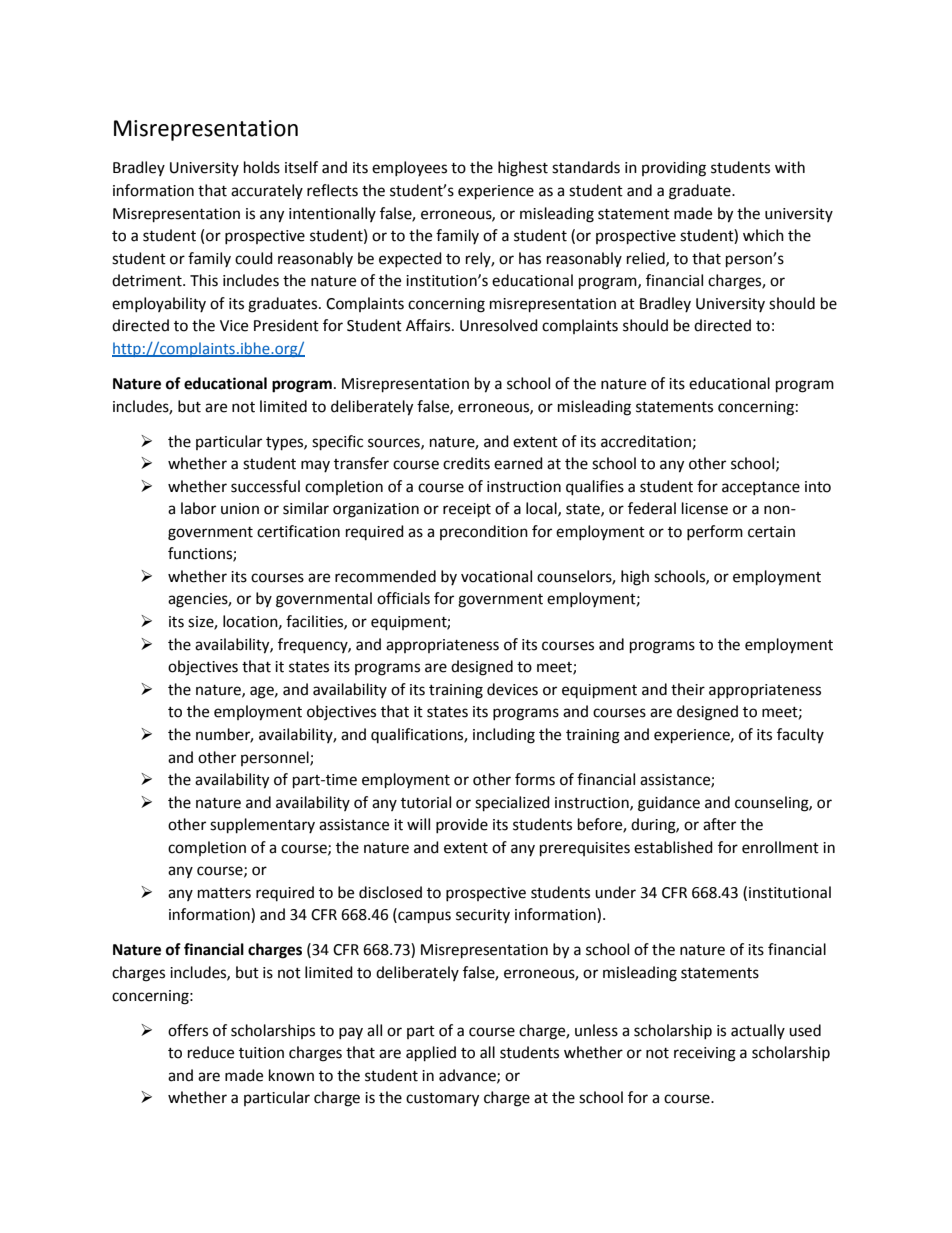  I want to click on vocational, so click(496, 576).
